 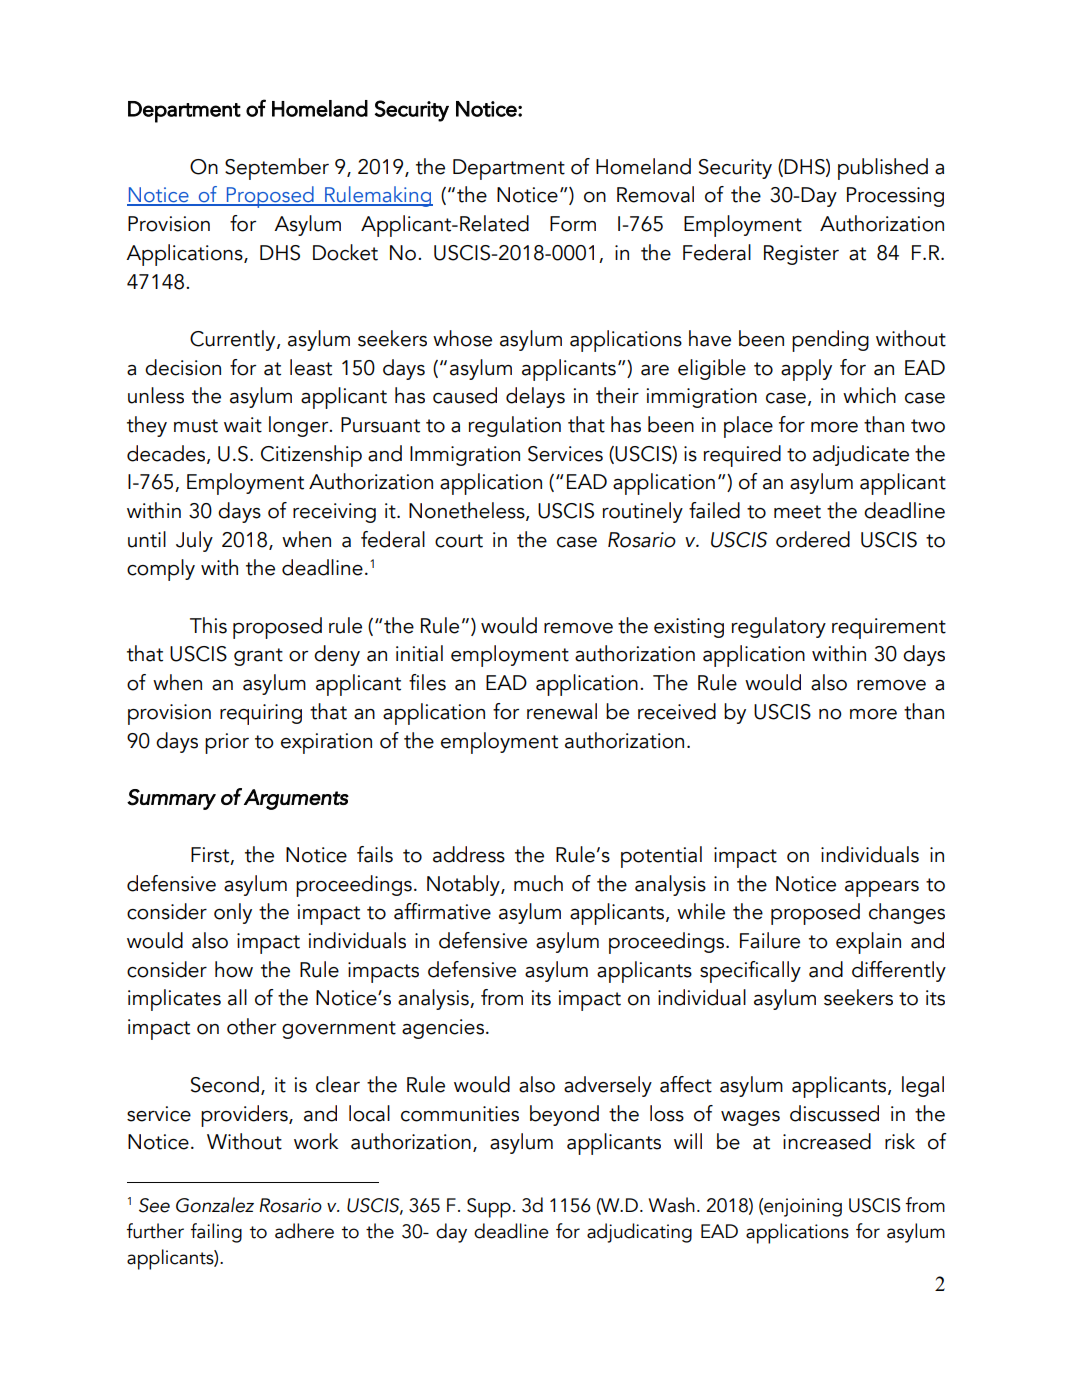 I want to click on Form, so click(x=573, y=224).
